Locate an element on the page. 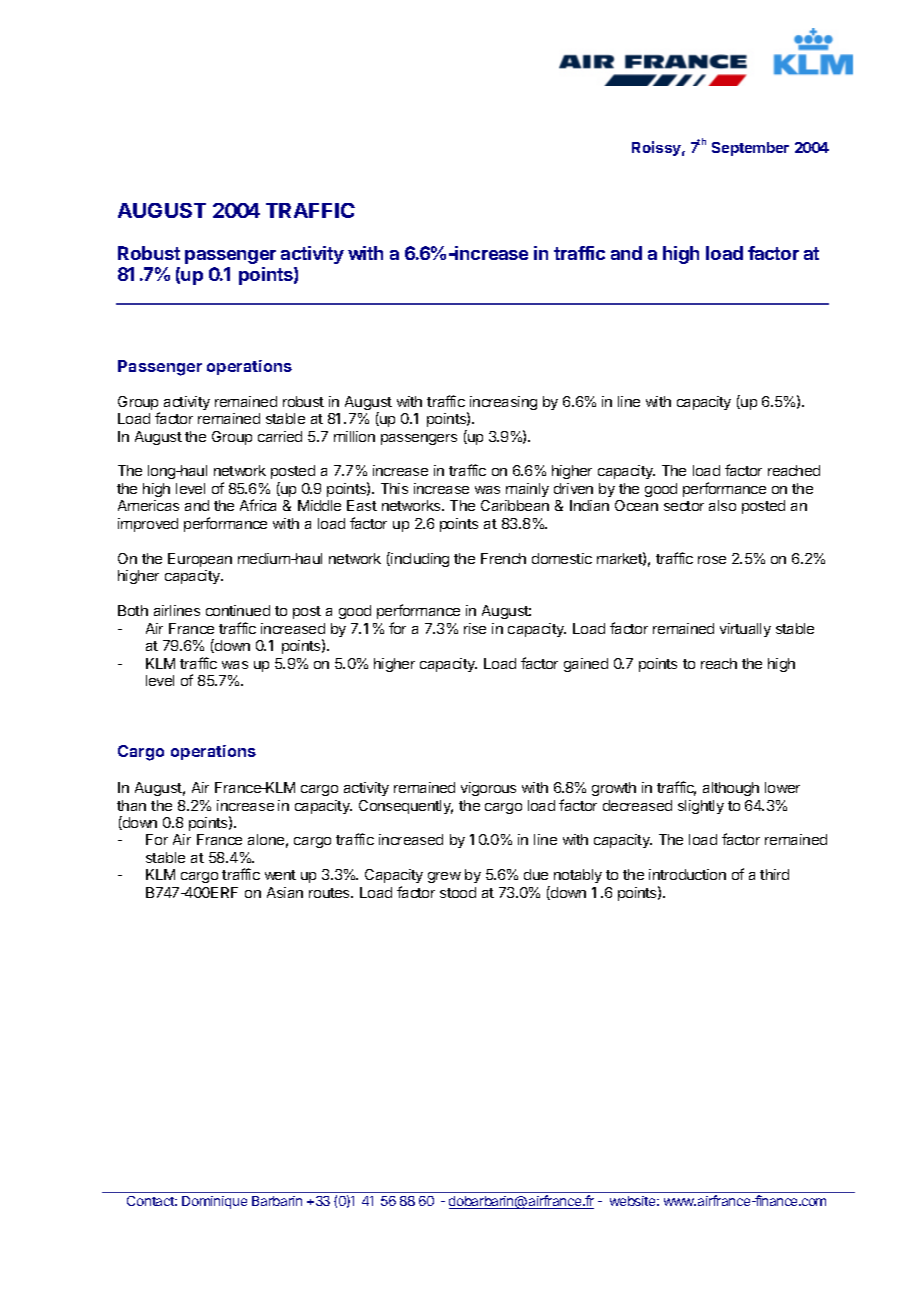 The height and width of the document is (1307, 924). continued is located at coordinates (238, 610).
